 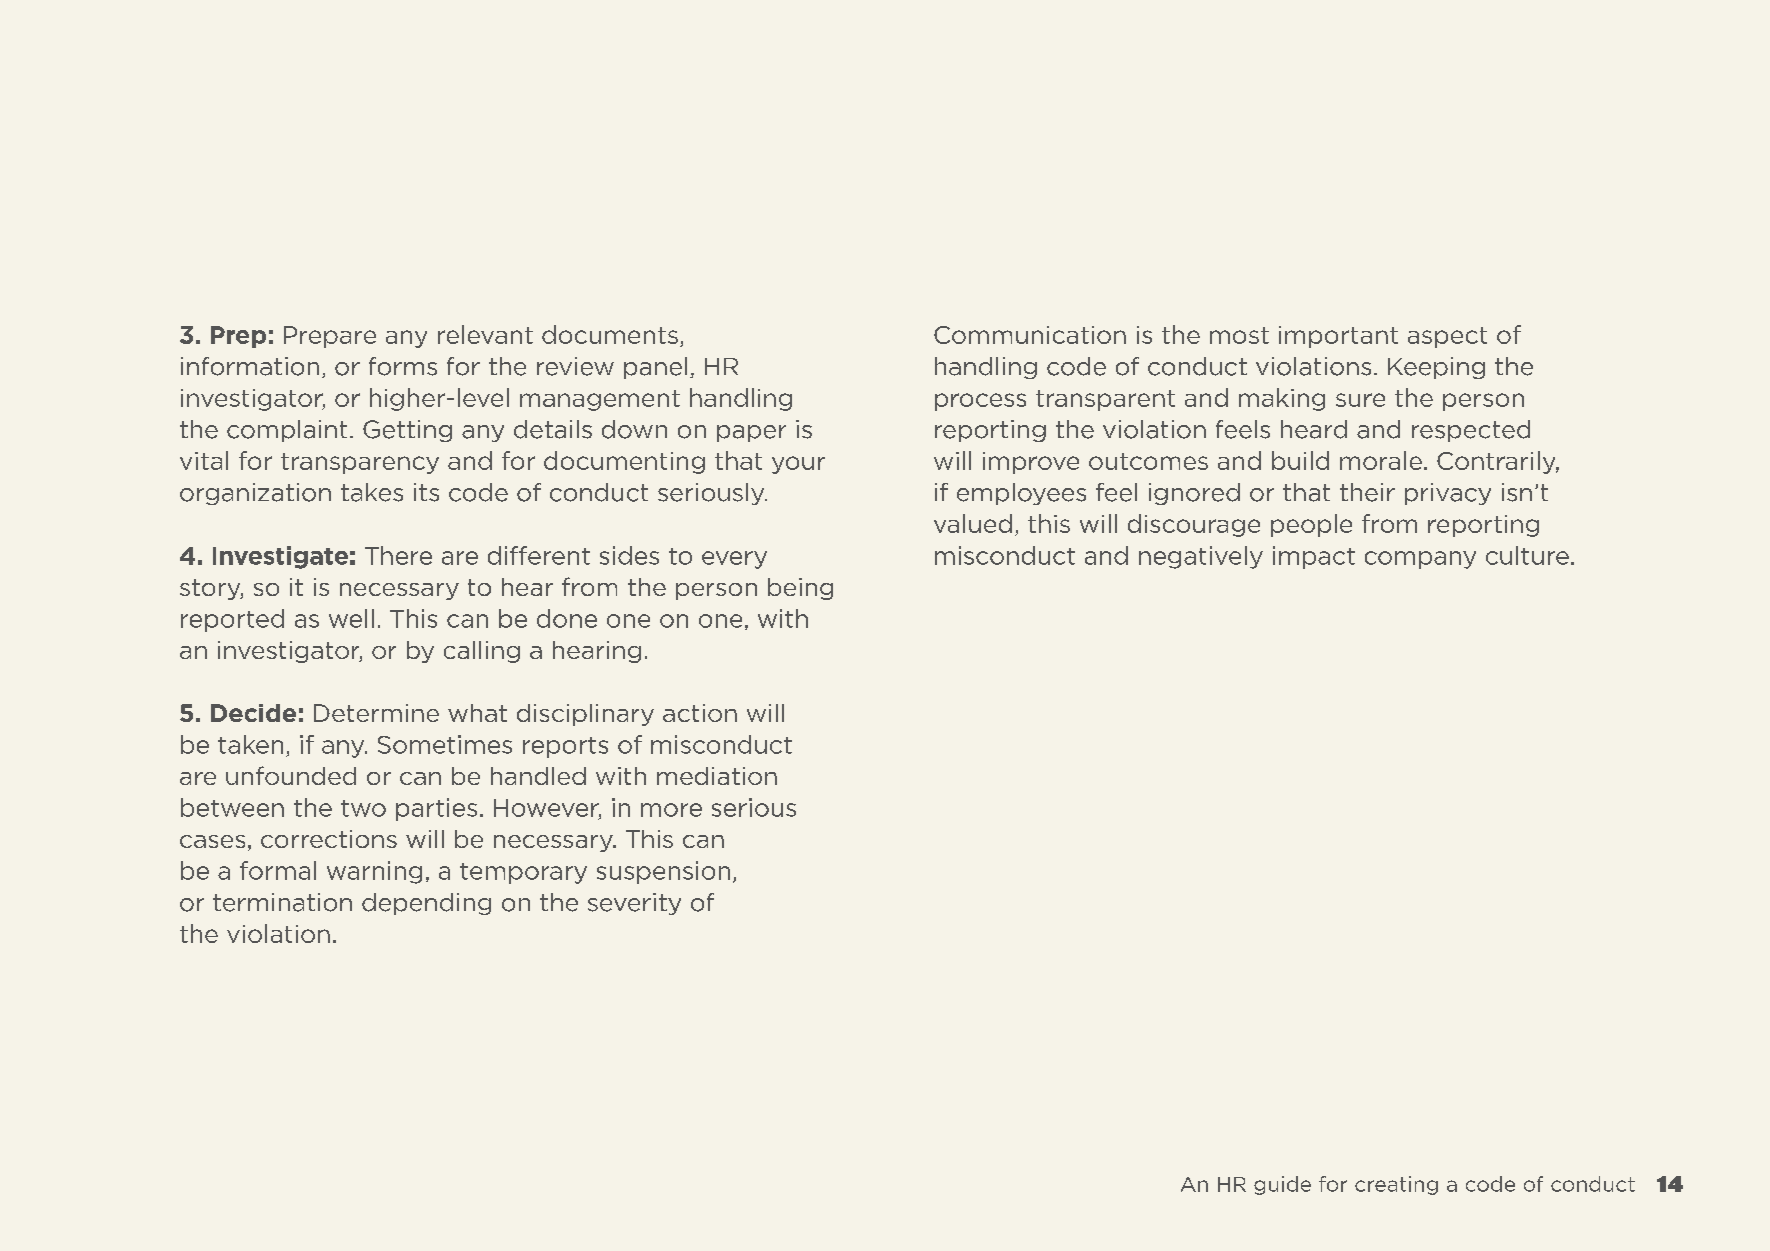 What do you see at coordinates (426, 904) in the page?
I see `depending` at bounding box center [426, 904].
